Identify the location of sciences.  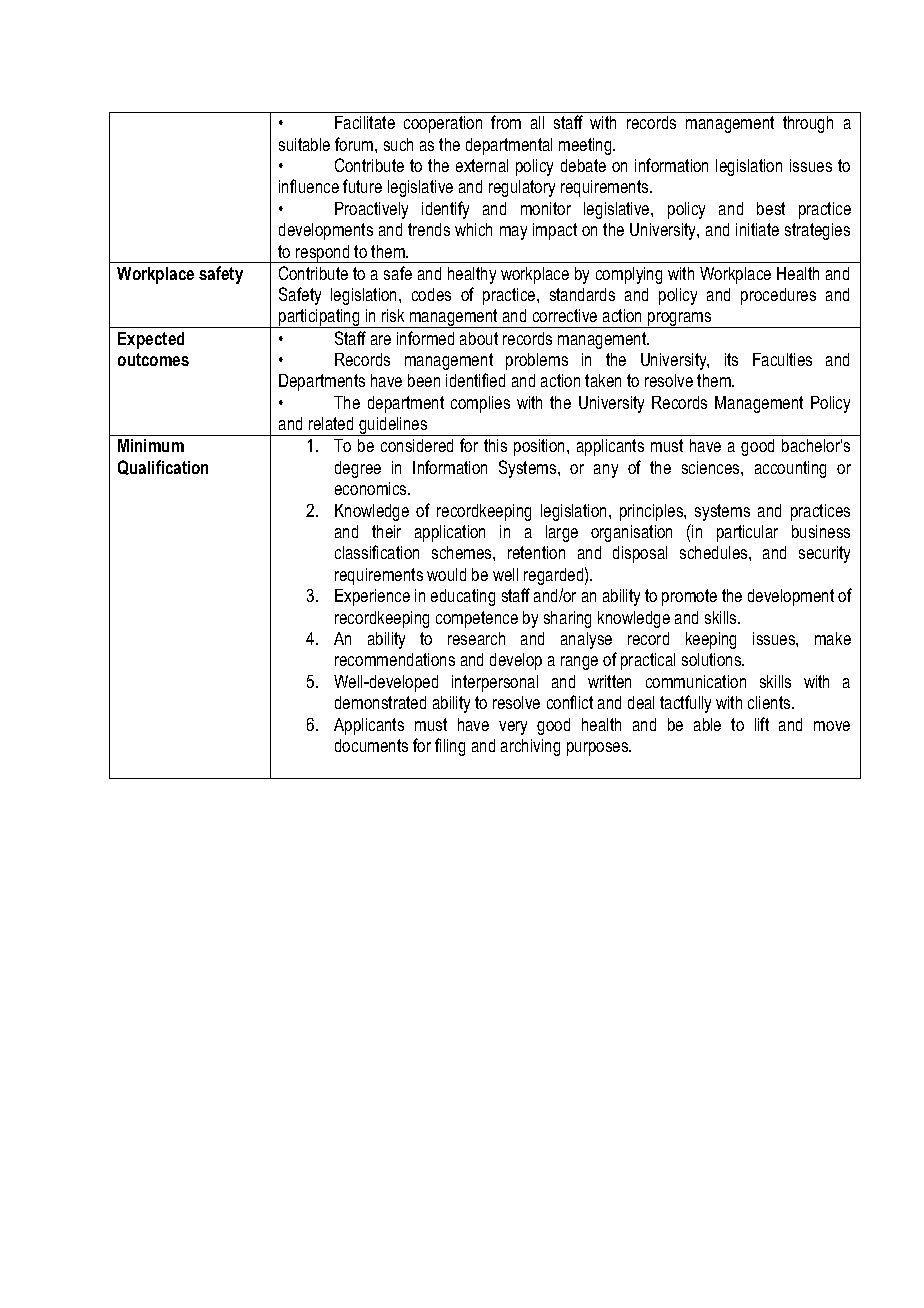
(712, 467).
